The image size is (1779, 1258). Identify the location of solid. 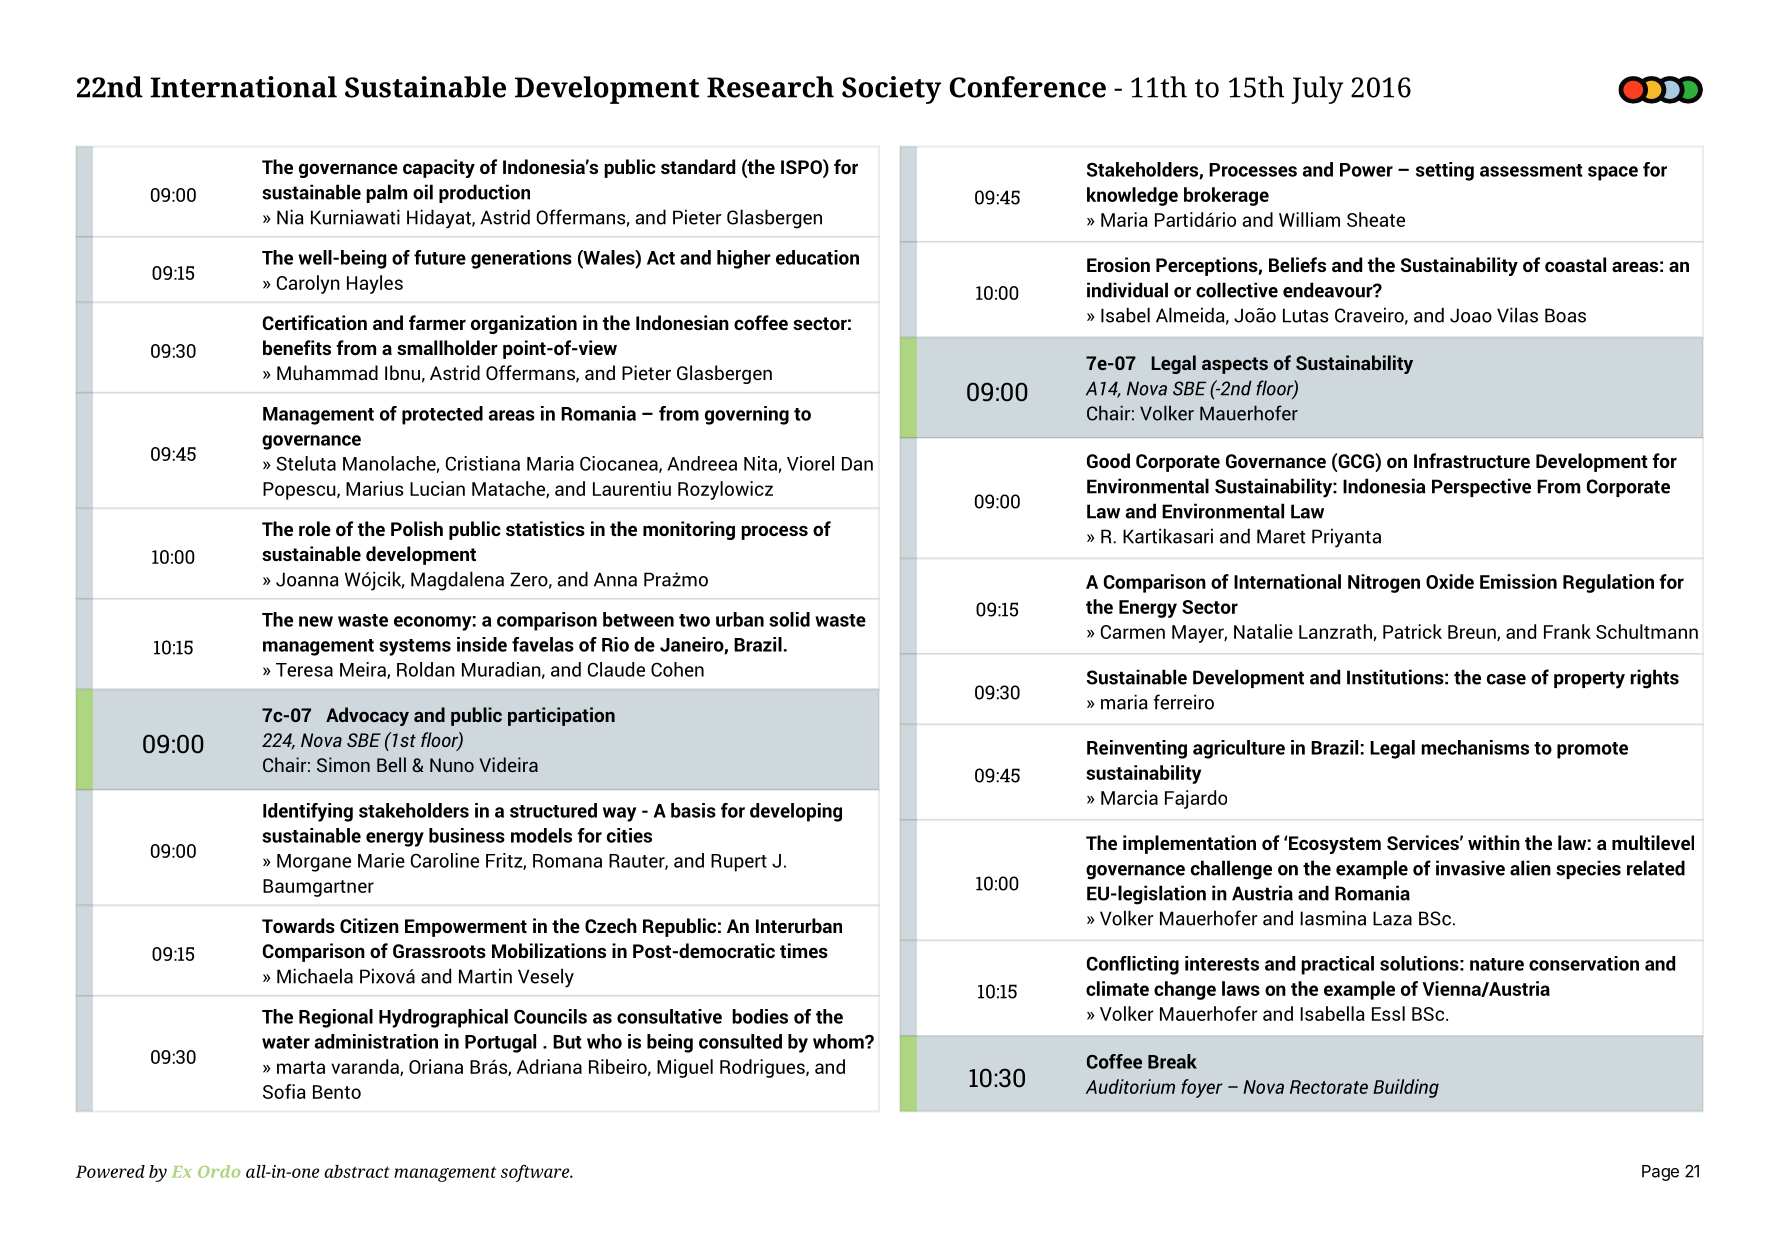
(789, 619).
